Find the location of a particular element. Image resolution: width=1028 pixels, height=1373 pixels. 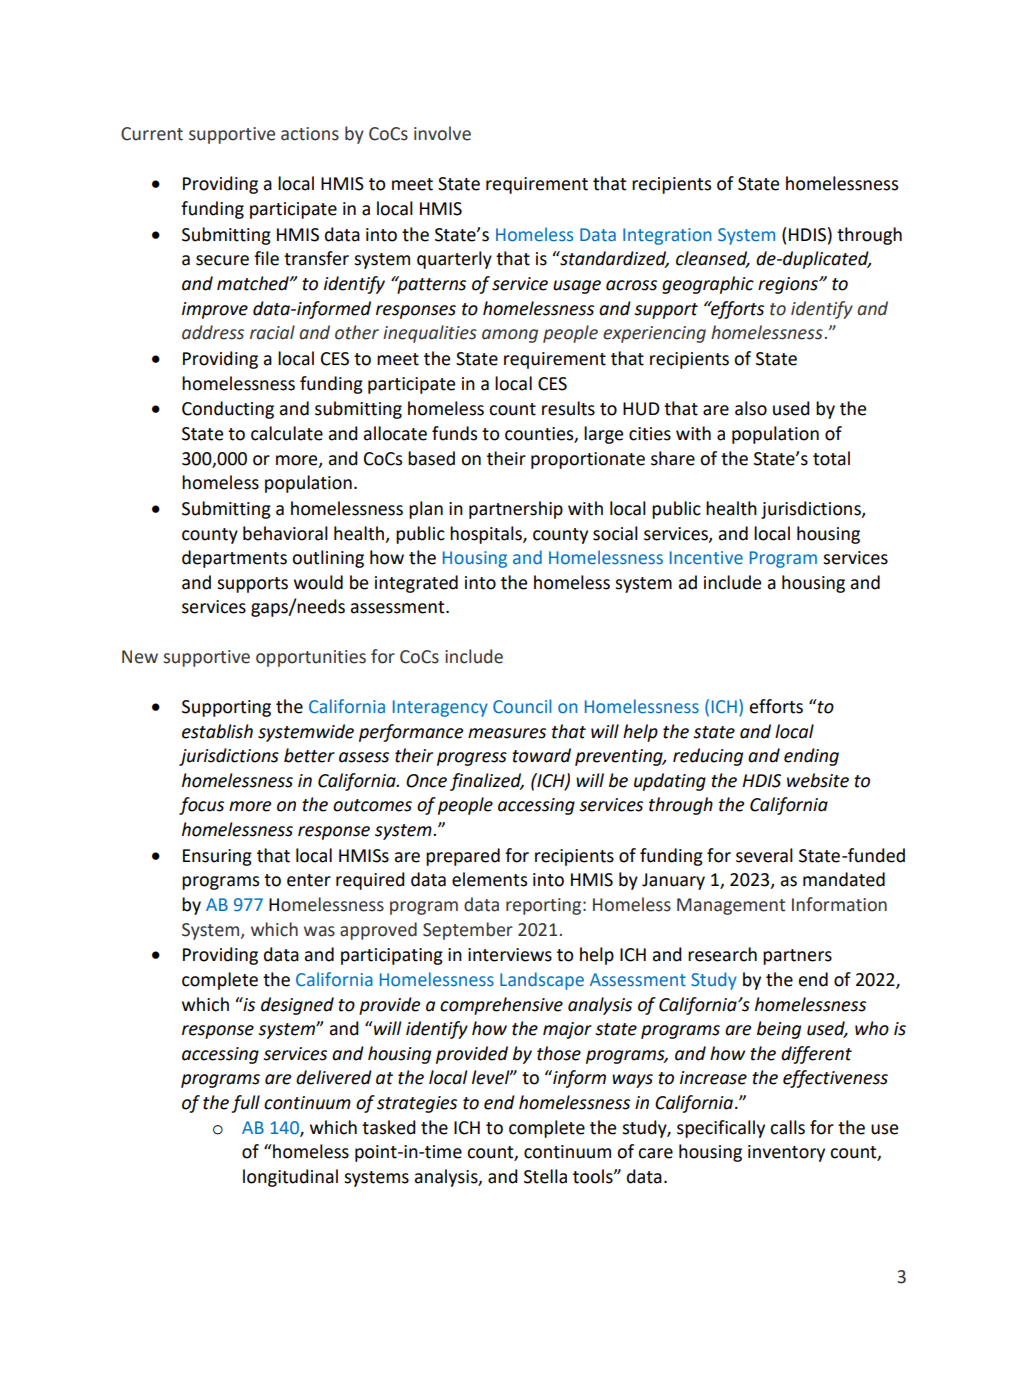

full is located at coordinates (245, 1104).
